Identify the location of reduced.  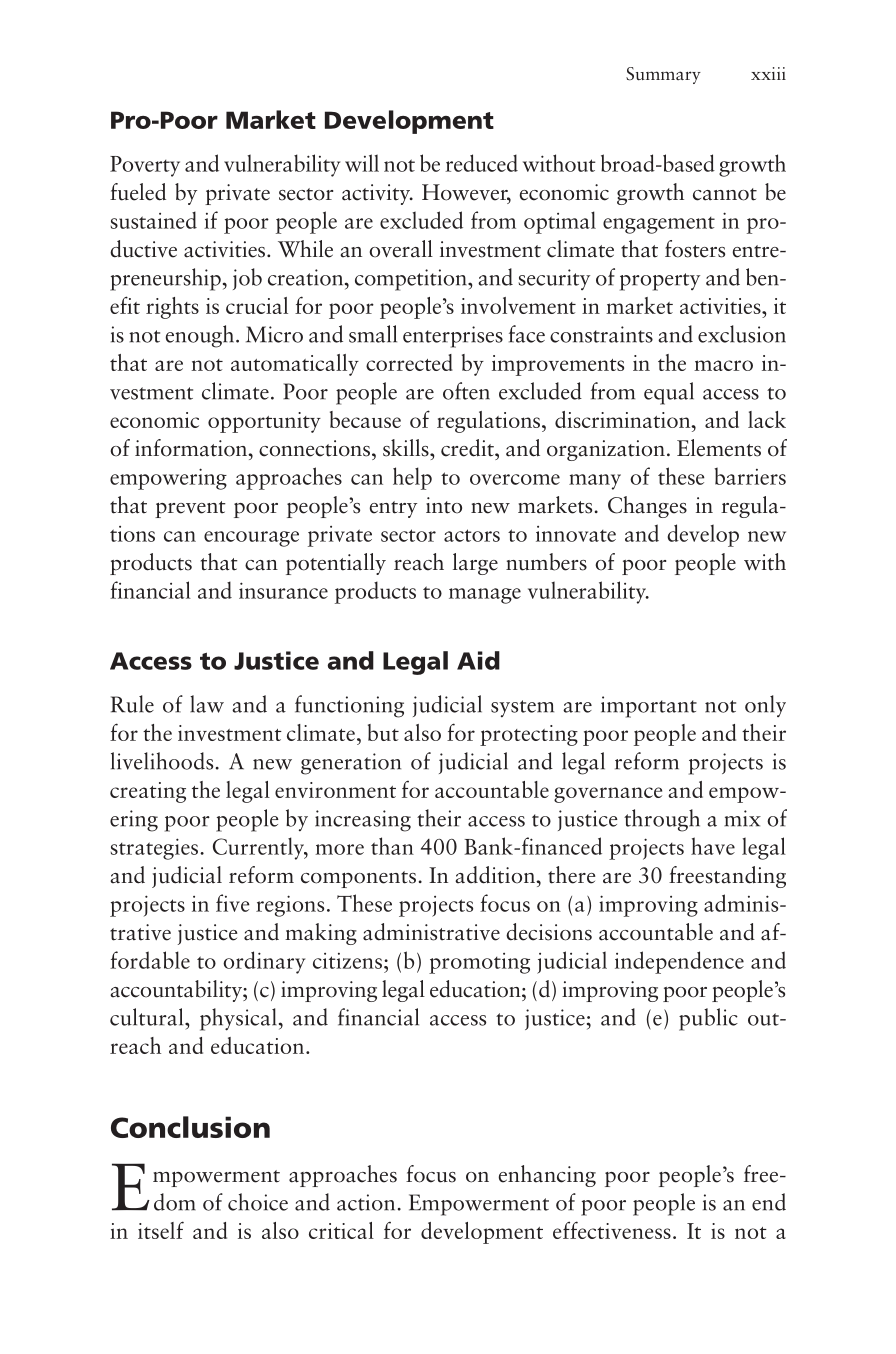
(481, 163).
